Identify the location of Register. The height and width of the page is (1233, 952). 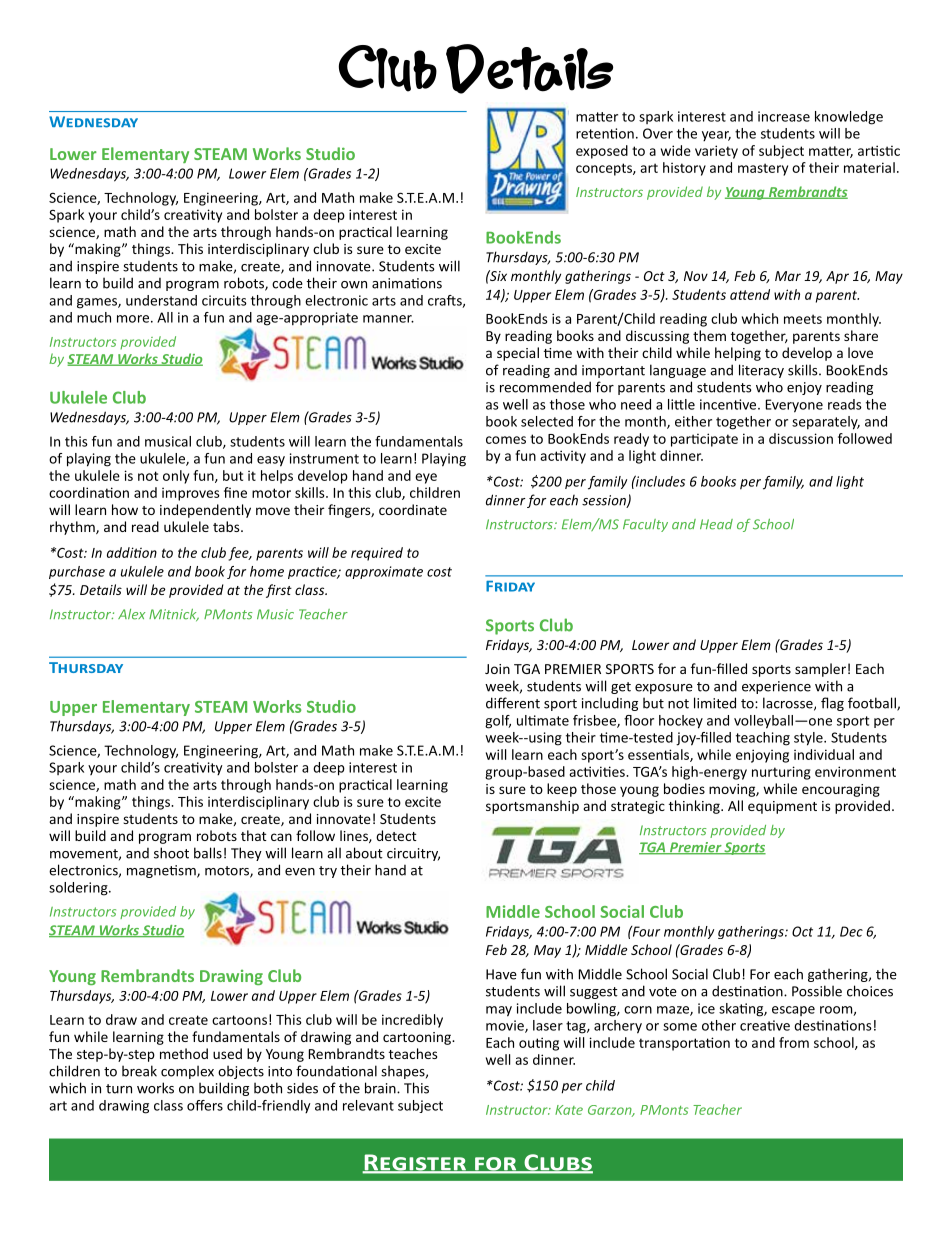
(415, 1163).
